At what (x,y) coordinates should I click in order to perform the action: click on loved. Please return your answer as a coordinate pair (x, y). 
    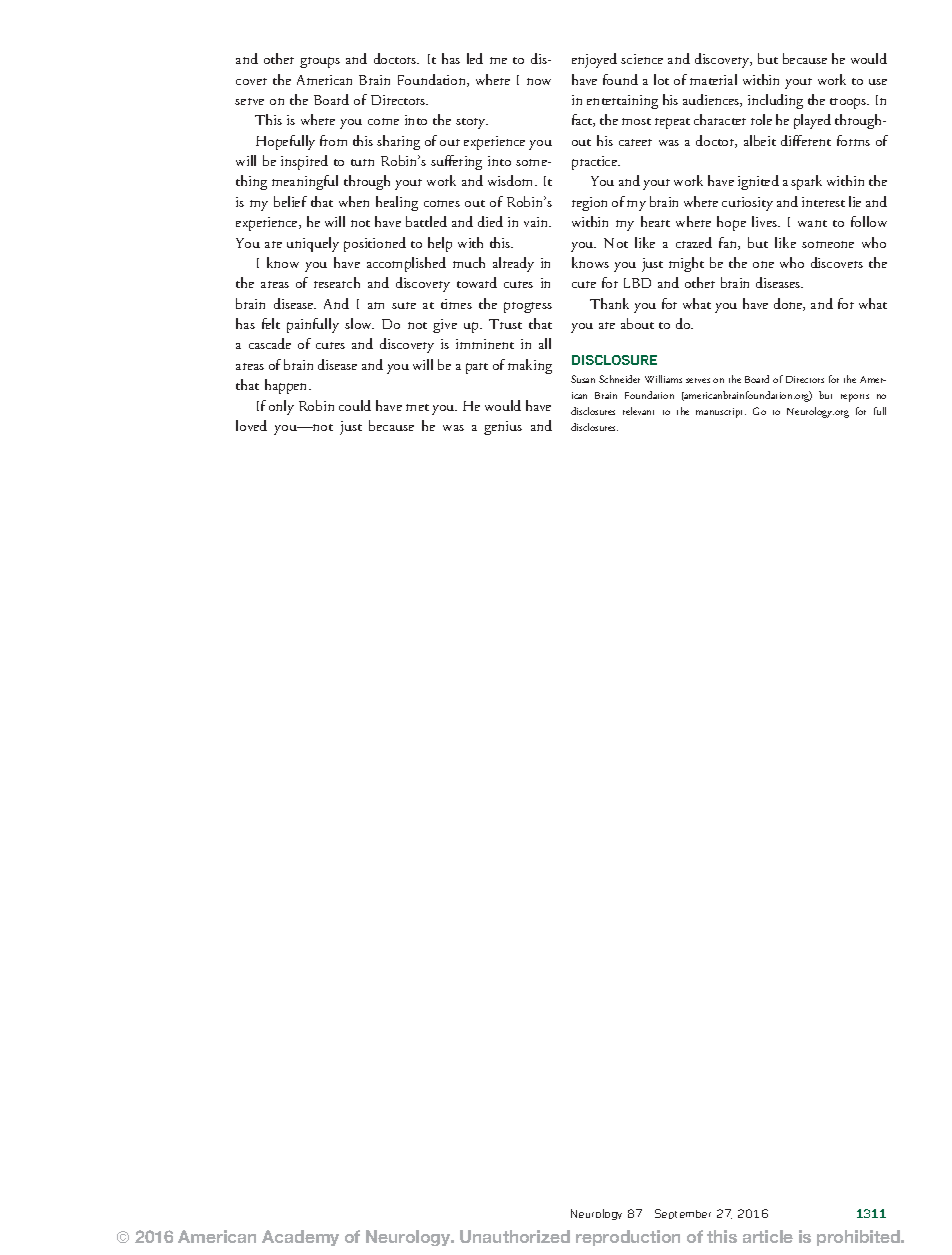
    Looking at the image, I should click on (251, 425).
